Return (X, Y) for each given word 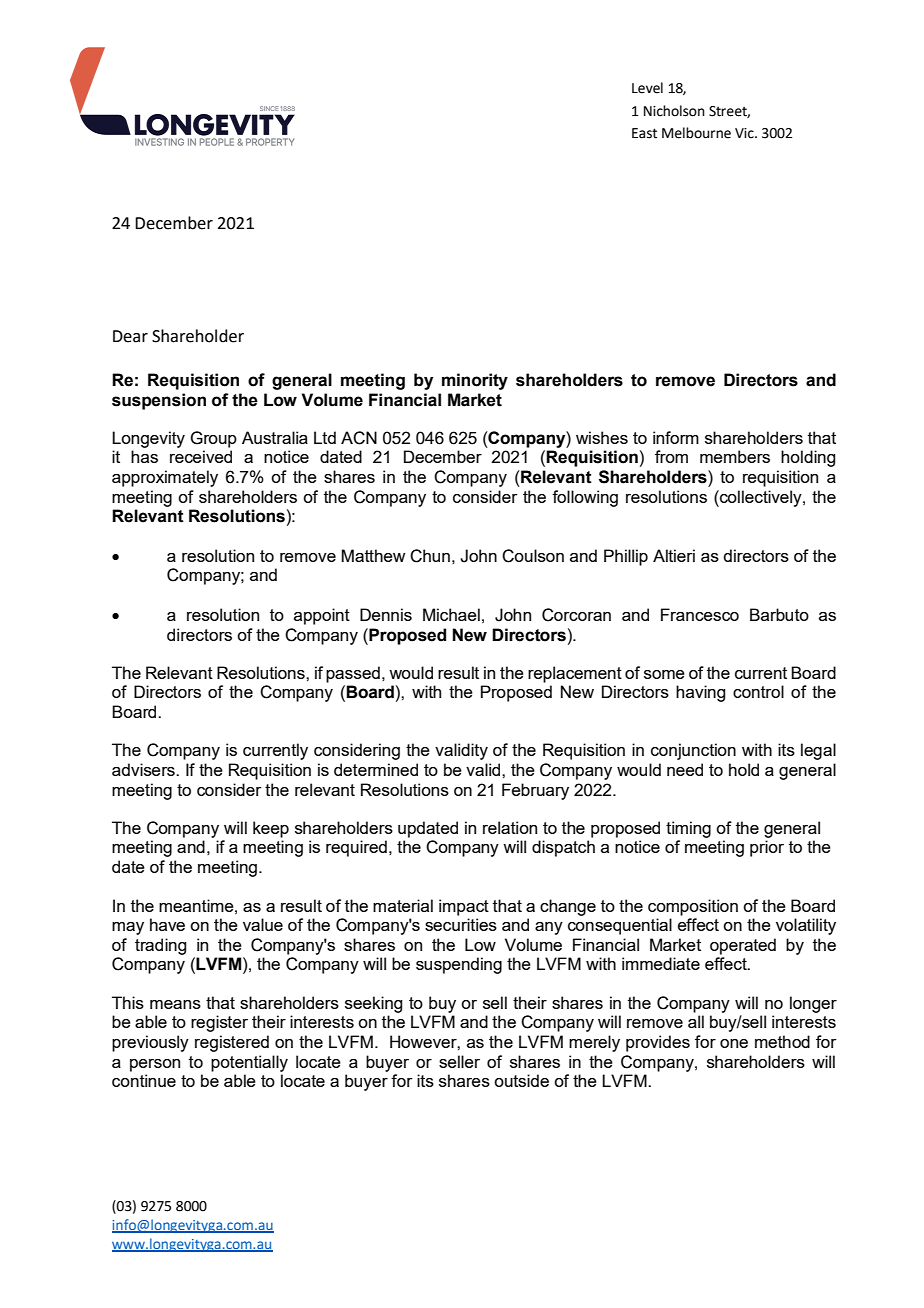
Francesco (700, 614)
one (734, 1043)
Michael (451, 614)
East (644, 133)
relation (510, 827)
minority (475, 381)
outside (521, 1080)
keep (271, 829)
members (735, 456)
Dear (130, 336)
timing (688, 829)
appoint (322, 616)
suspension (159, 401)
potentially (249, 1063)
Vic (745, 133)
